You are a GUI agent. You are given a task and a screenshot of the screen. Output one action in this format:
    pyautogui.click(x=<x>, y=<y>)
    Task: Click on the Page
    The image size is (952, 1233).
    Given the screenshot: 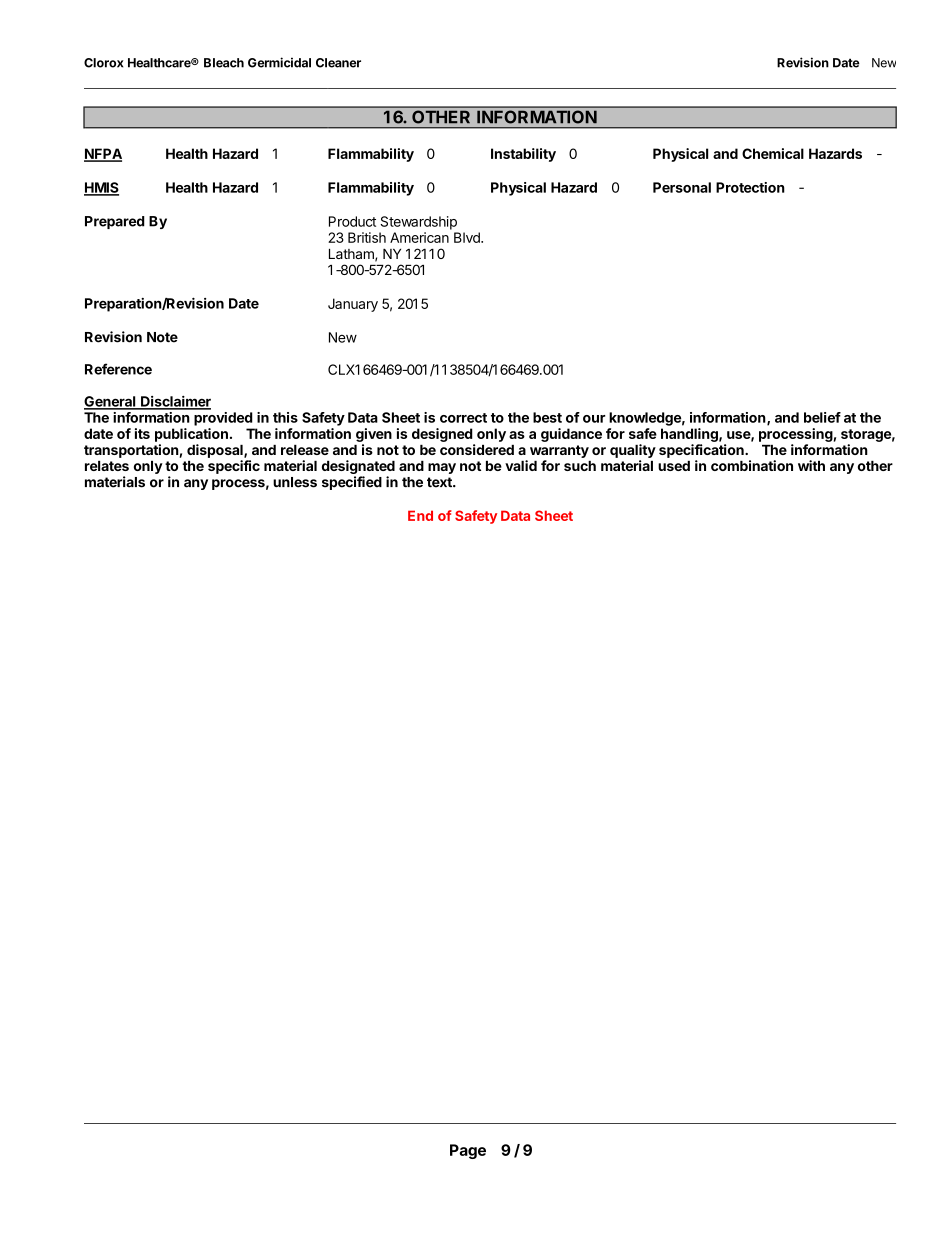 What is the action you would take?
    pyautogui.click(x=468, y=1151)
